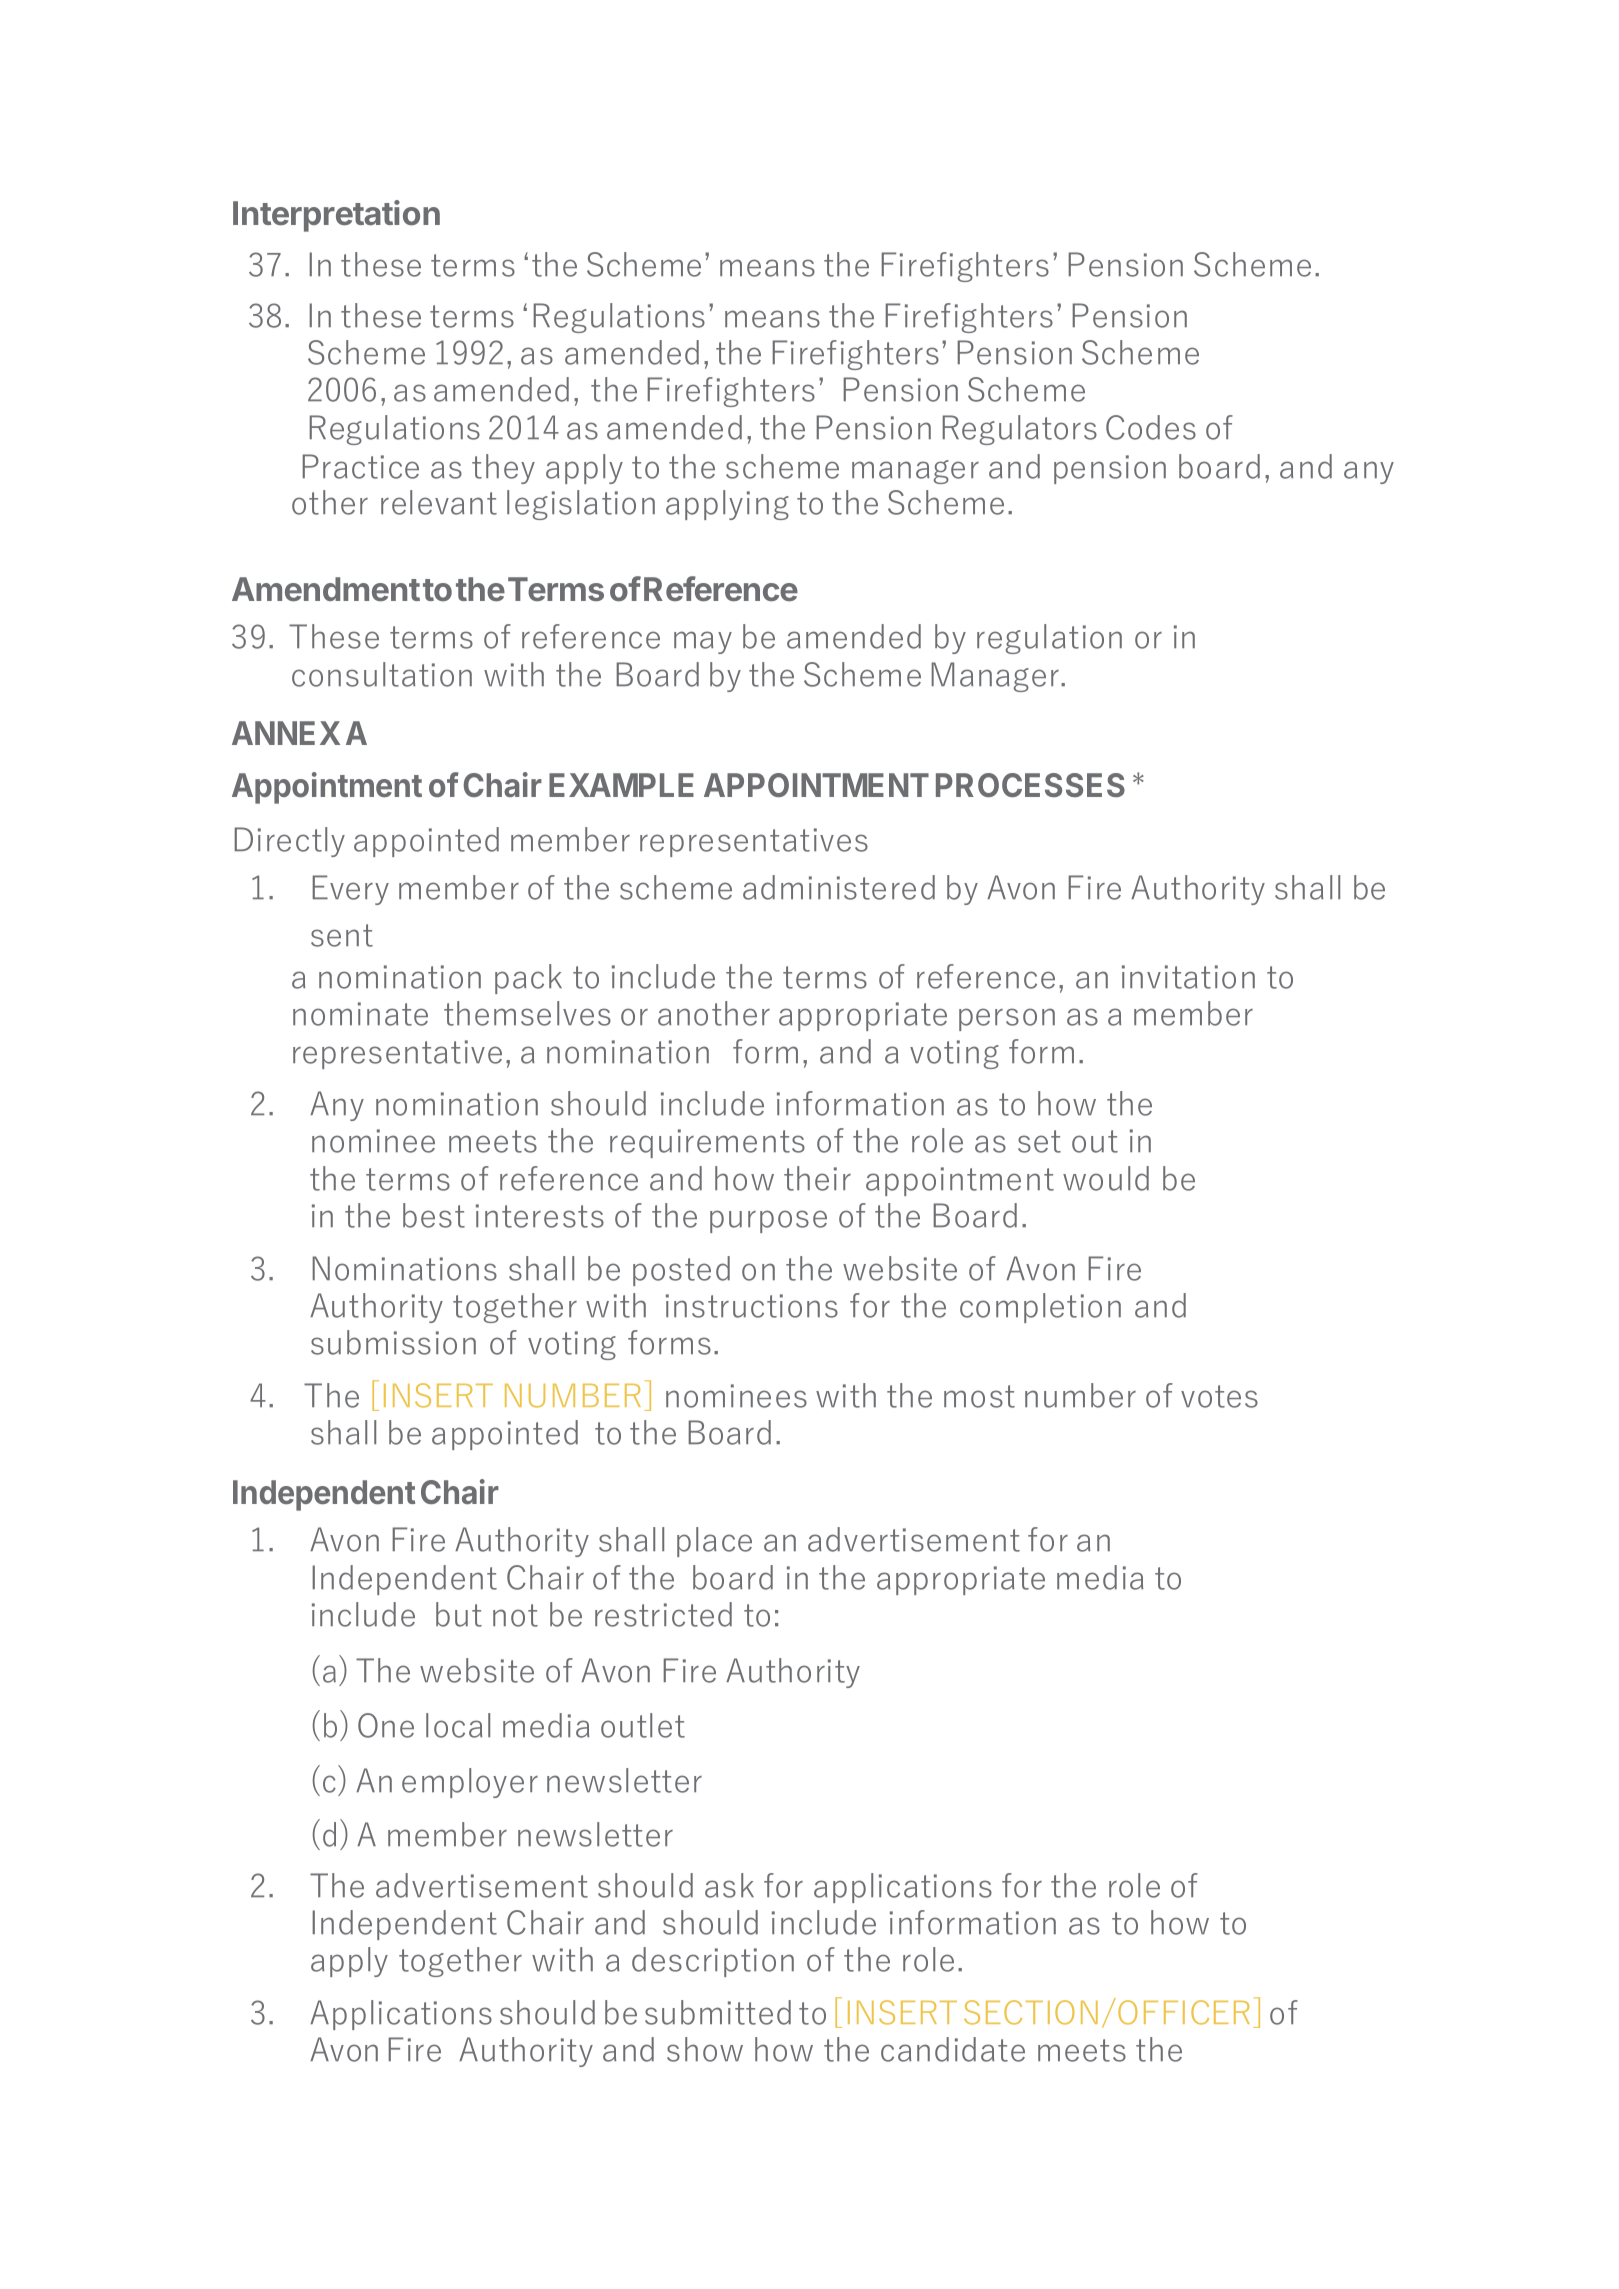 Image resolution: width=1619 pixels, height=2289 pixels. I want to click on description, so click(713, 1962).
